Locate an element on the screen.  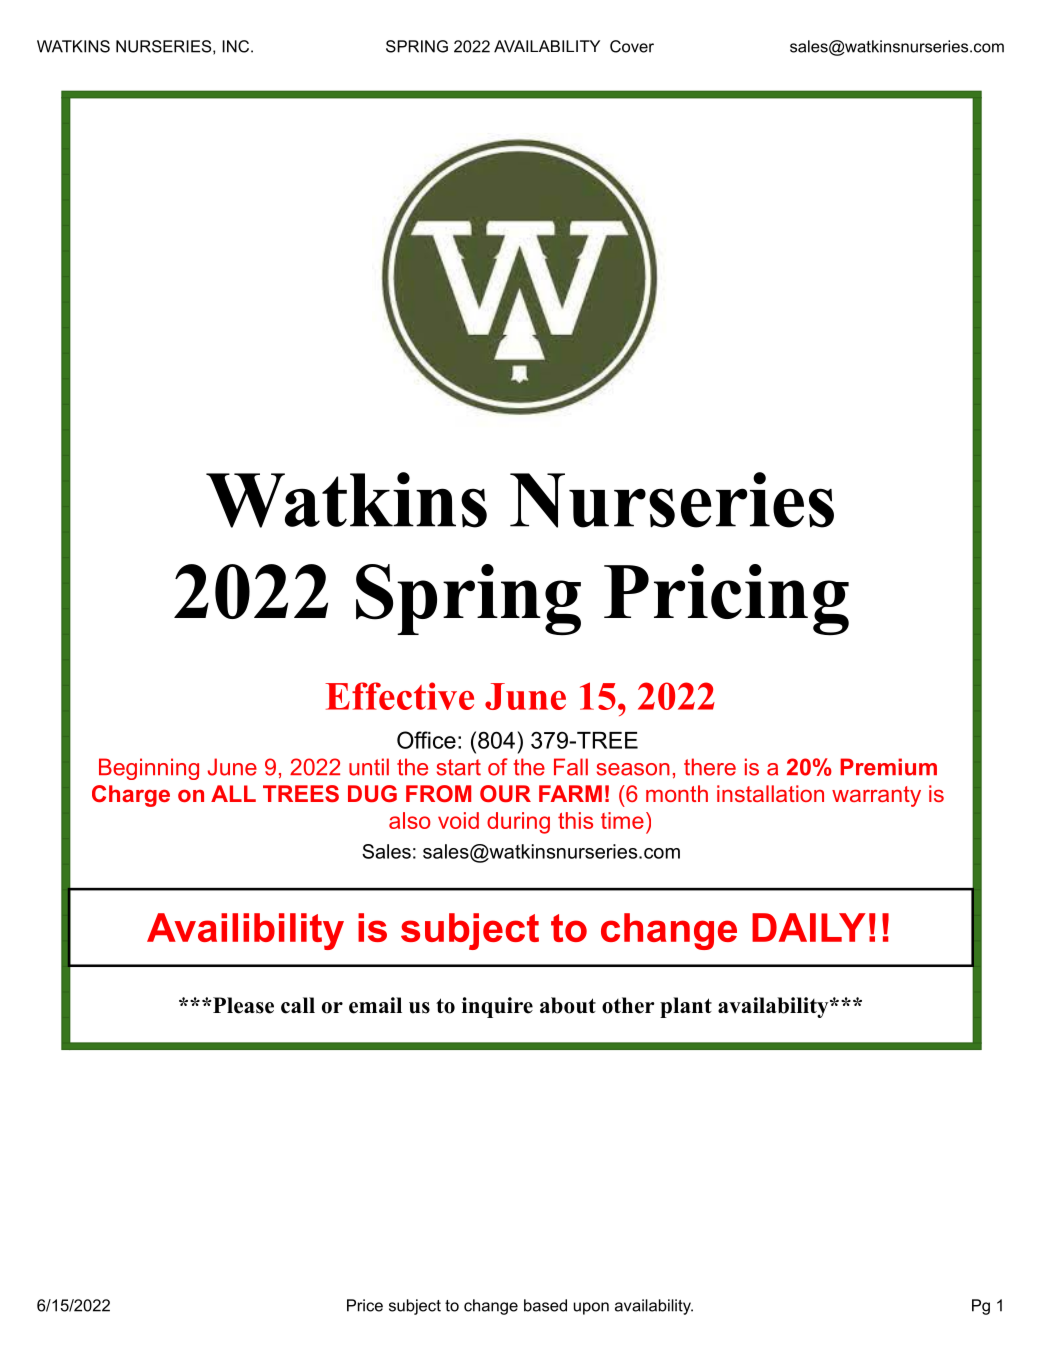
INC is located at coordinates (237, 46).
